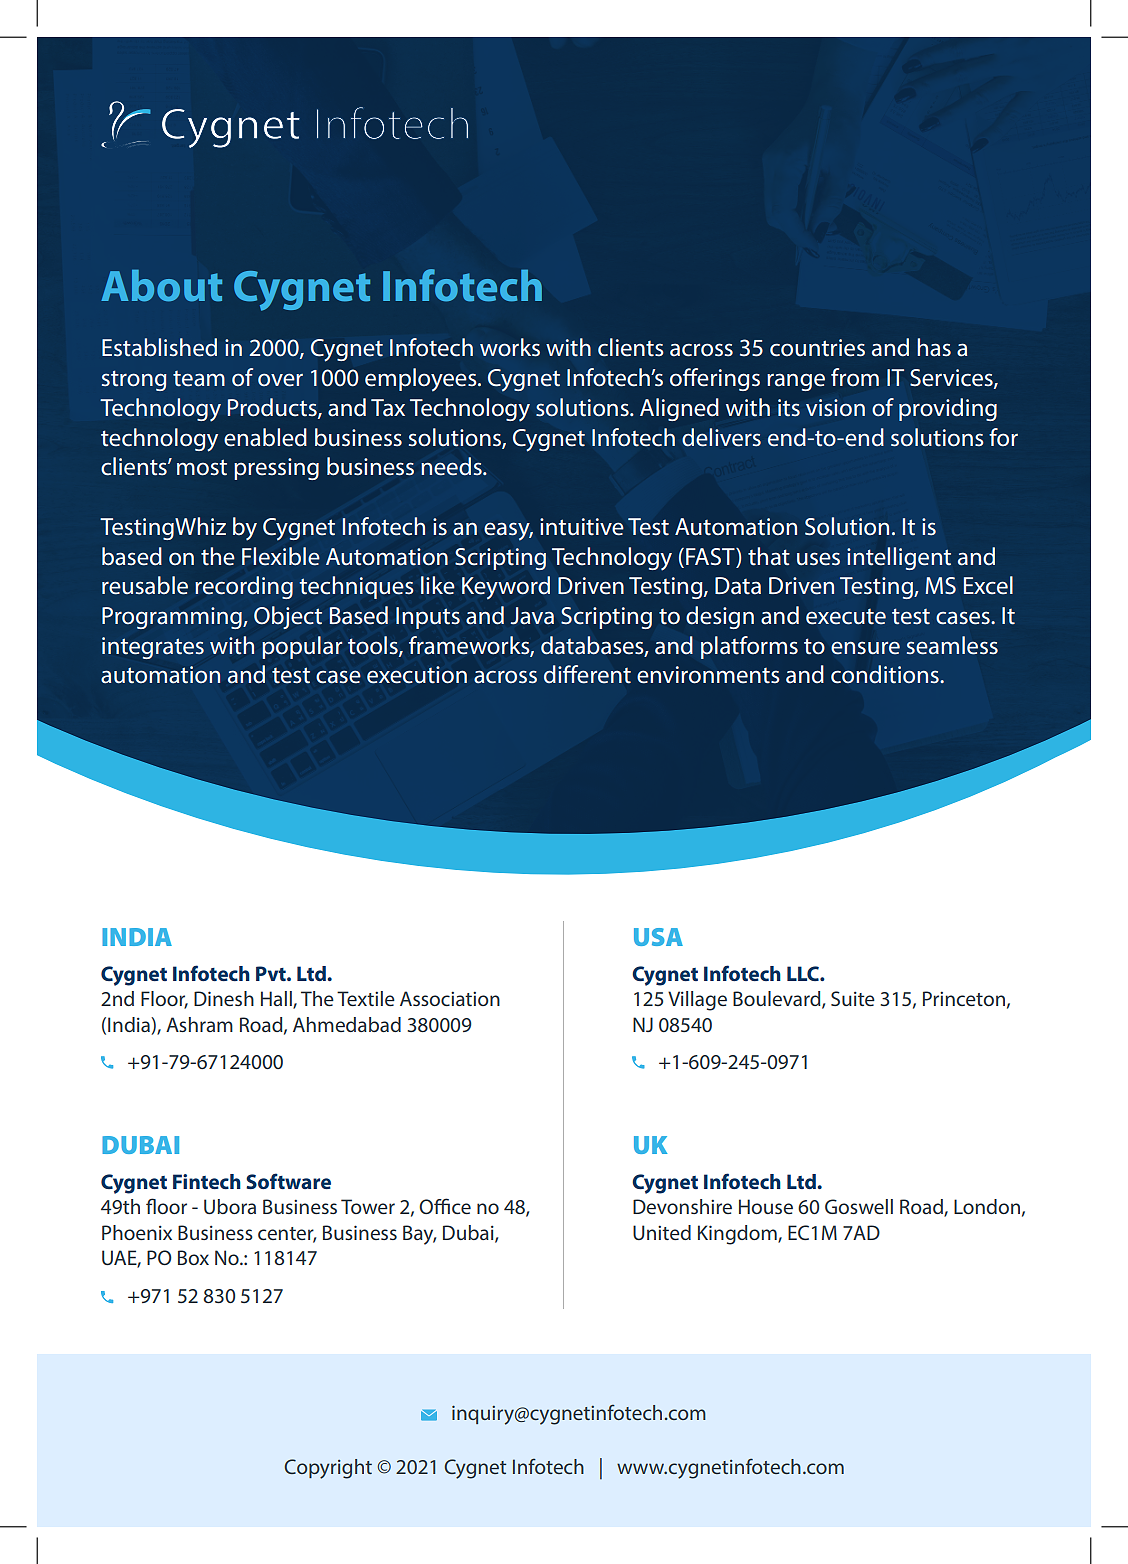 The image size is (1128, 1564). What do you see at coordinates (422, 380) in the screenshot?
I see `employees` at bounding box center [422, 380].
